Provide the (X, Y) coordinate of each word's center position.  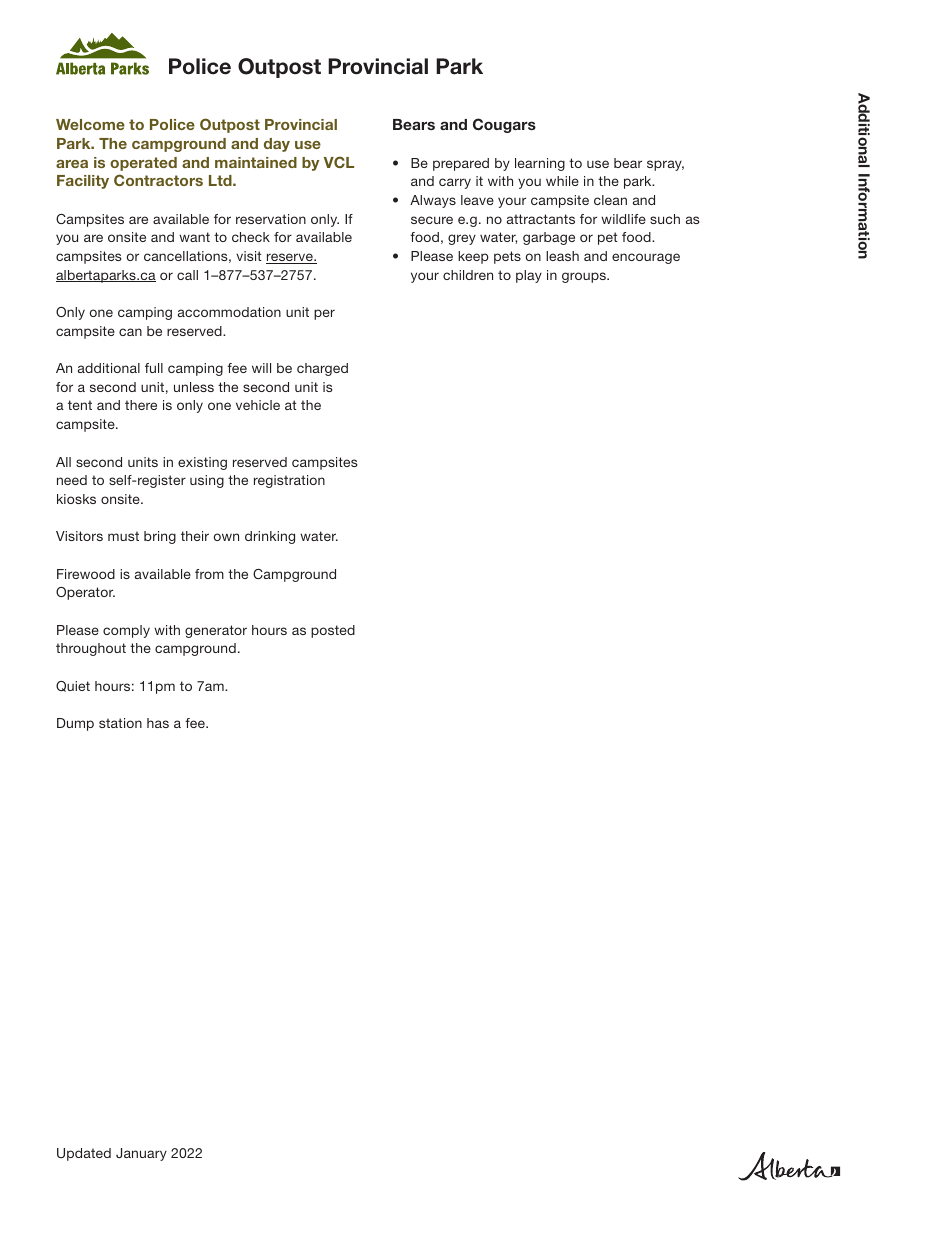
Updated (84, 1154)
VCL (339, 162)
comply (126, 631)
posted (333, 631)
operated (143, 164)
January (141, 1154)
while (562, 181)
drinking (270, 537)
